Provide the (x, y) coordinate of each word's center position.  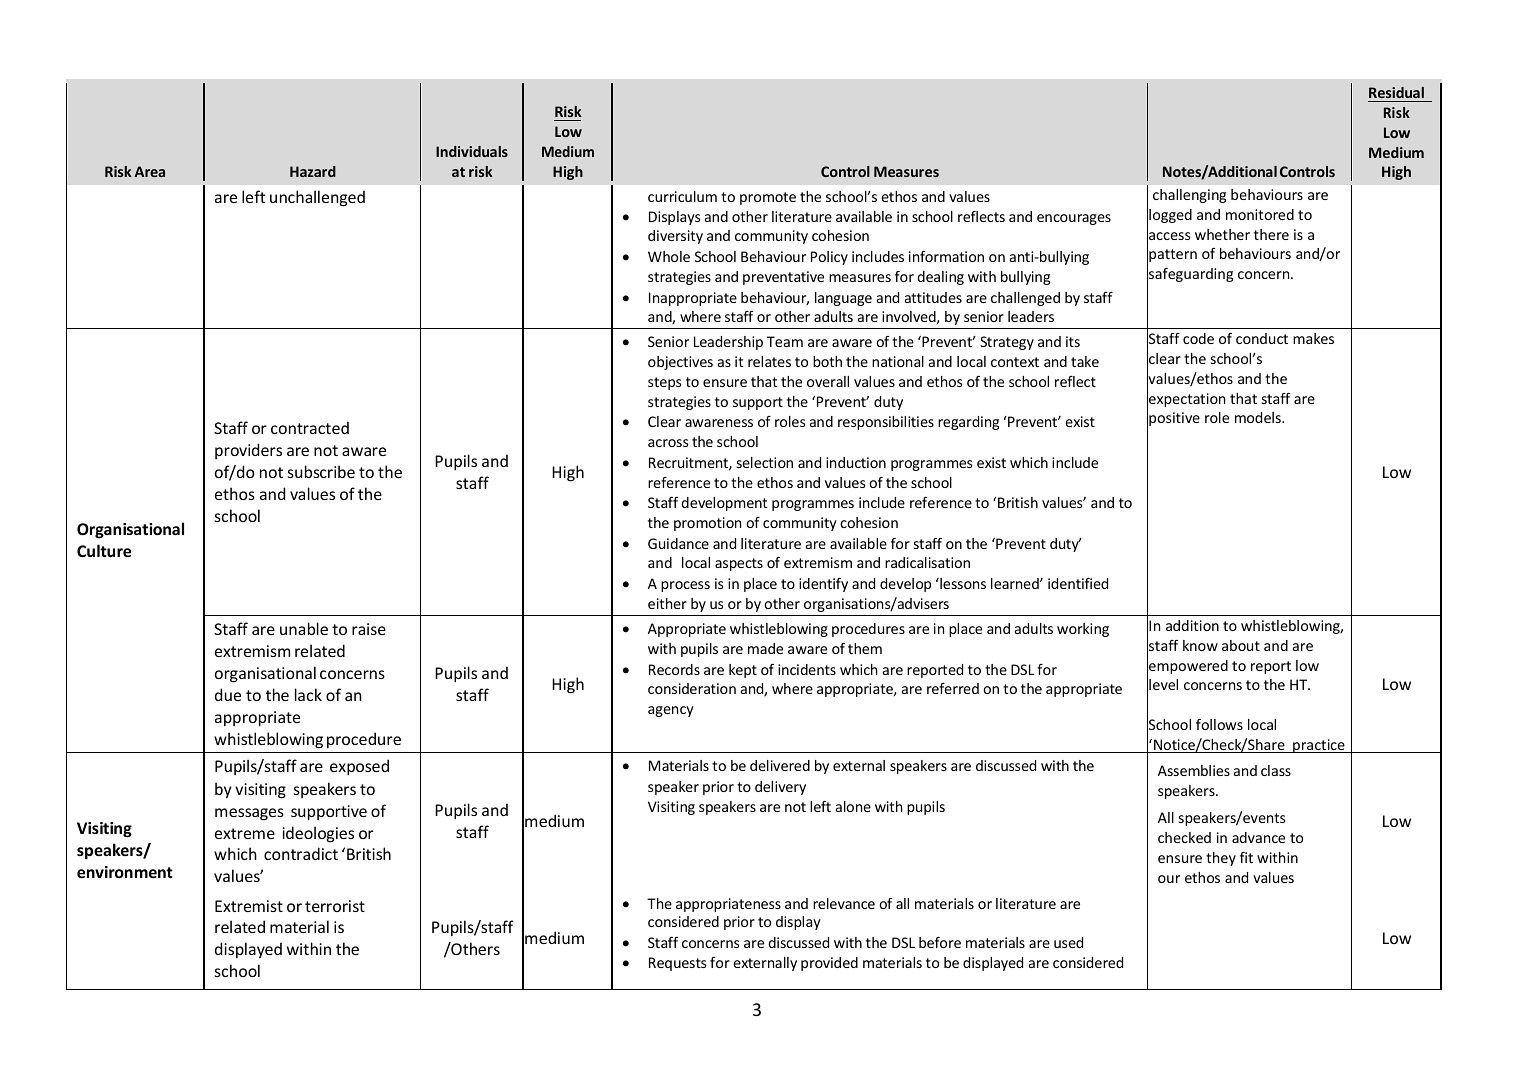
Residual (1397, 94)
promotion (707, 524)
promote (768, 198)
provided (829, 964)
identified (1078, 583)
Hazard (313, 171)
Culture (104, 550)
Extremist (249, 906)
